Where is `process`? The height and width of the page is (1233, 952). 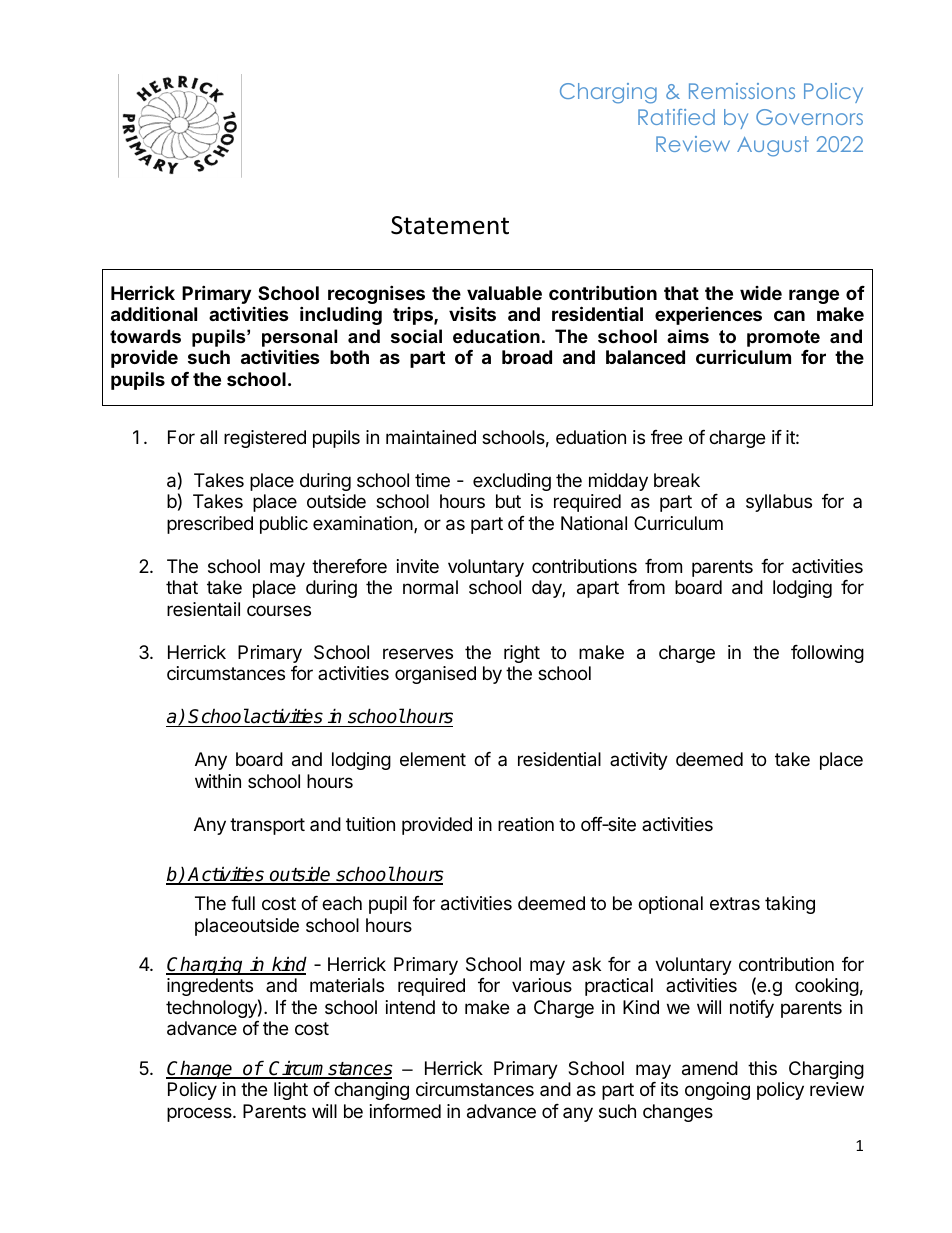
process is located at coordinates (200, 1114).
